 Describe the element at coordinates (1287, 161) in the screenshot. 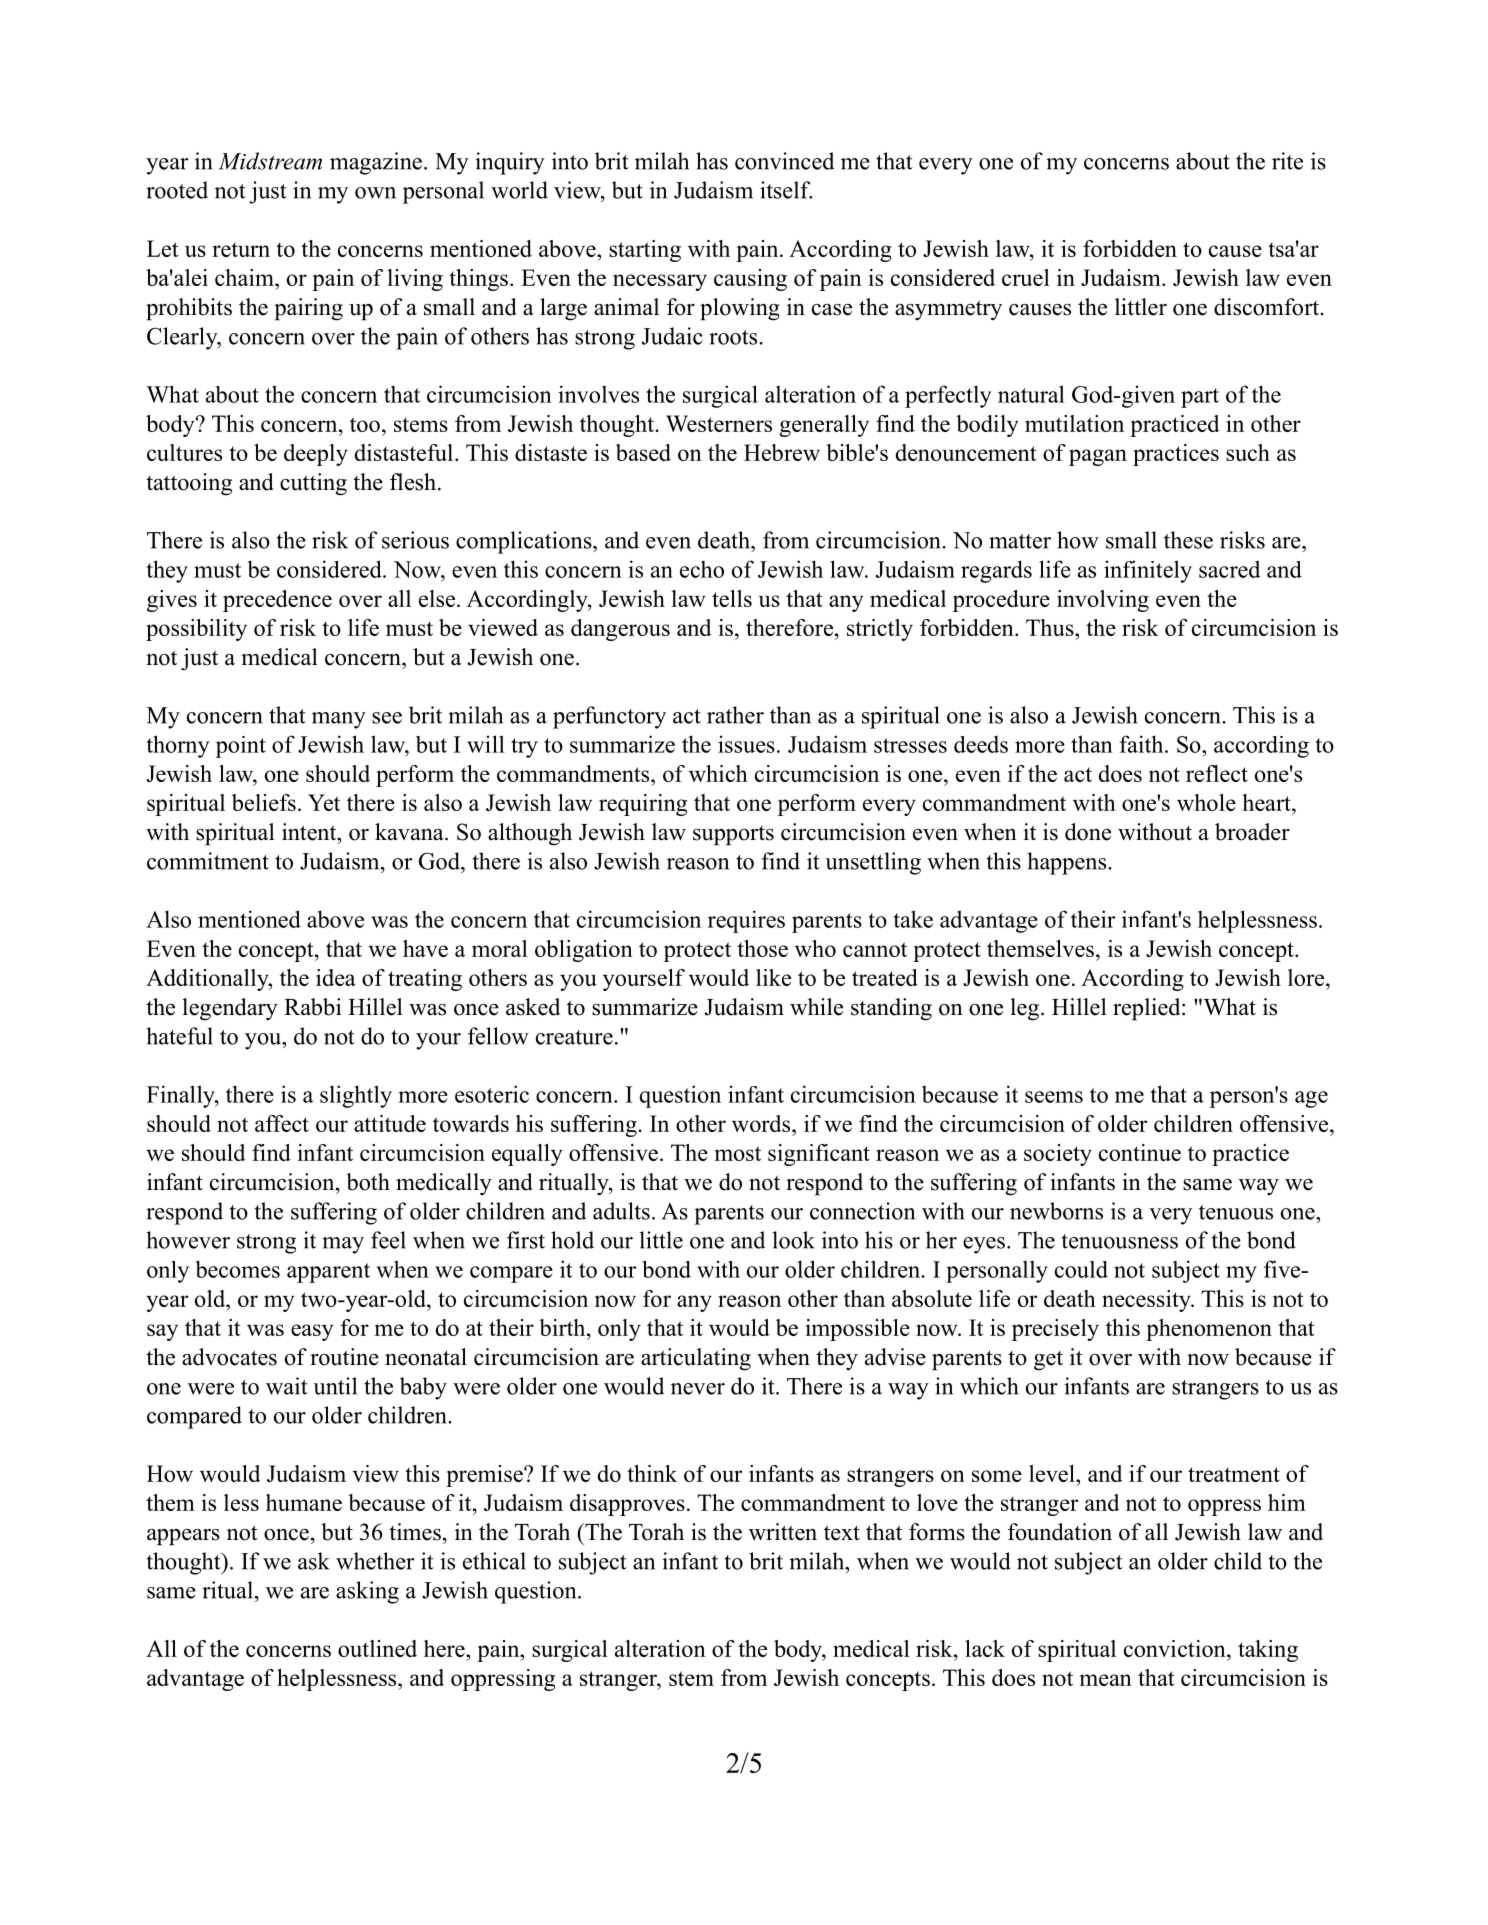

I see `rite` at that location.
